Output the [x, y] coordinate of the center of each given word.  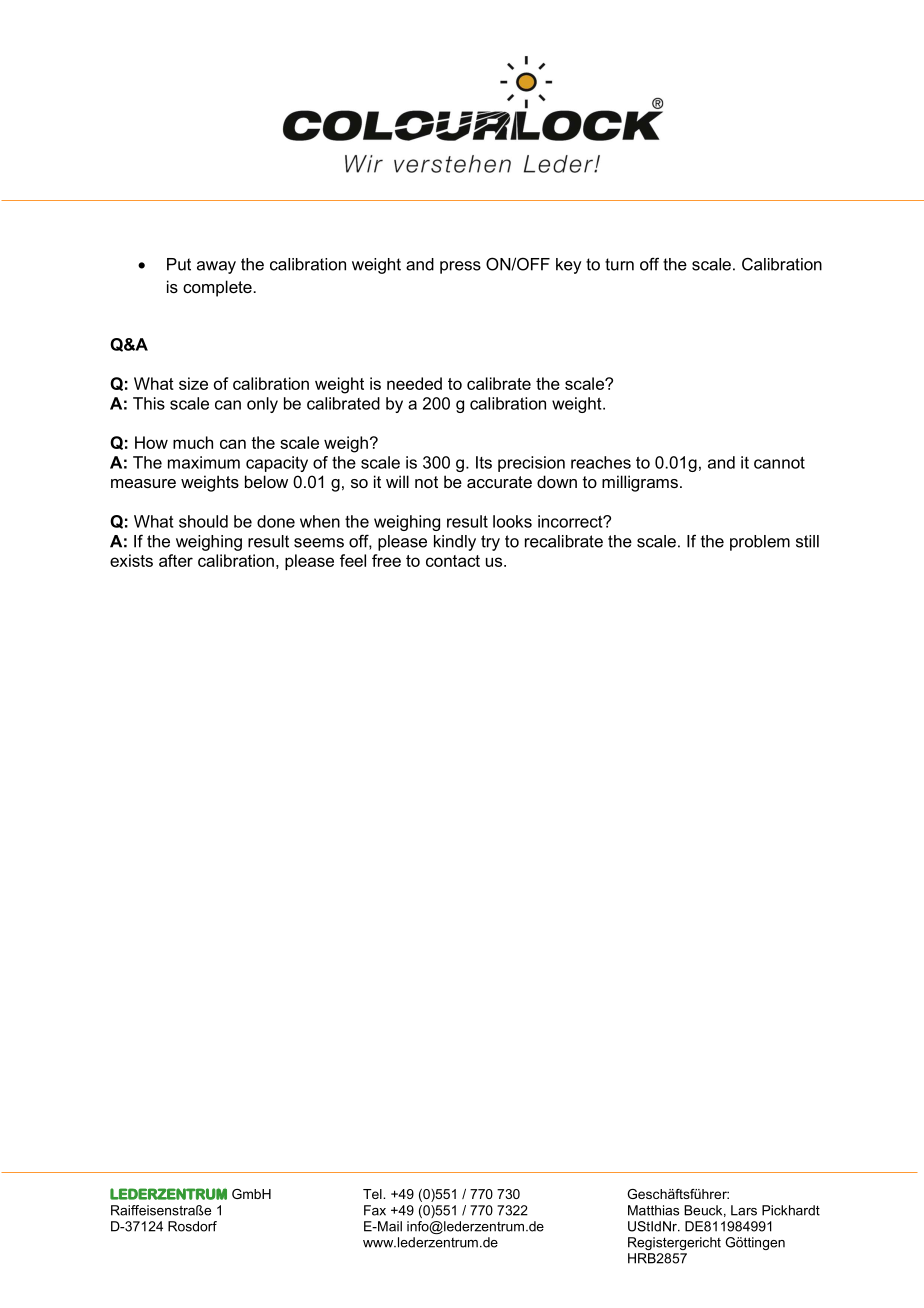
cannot [779, 462]
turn [619, 264]
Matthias [653, 1210]
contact [453, 561]
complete [217, 288]
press [460, 267]
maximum [204, 462]
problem [760, 543]
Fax [375, 1210]
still [807, 541]
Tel [373, 1194]
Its [484, 462]
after [176, 560]
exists [131, 560]
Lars [744, 1210]
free [386, 560]
